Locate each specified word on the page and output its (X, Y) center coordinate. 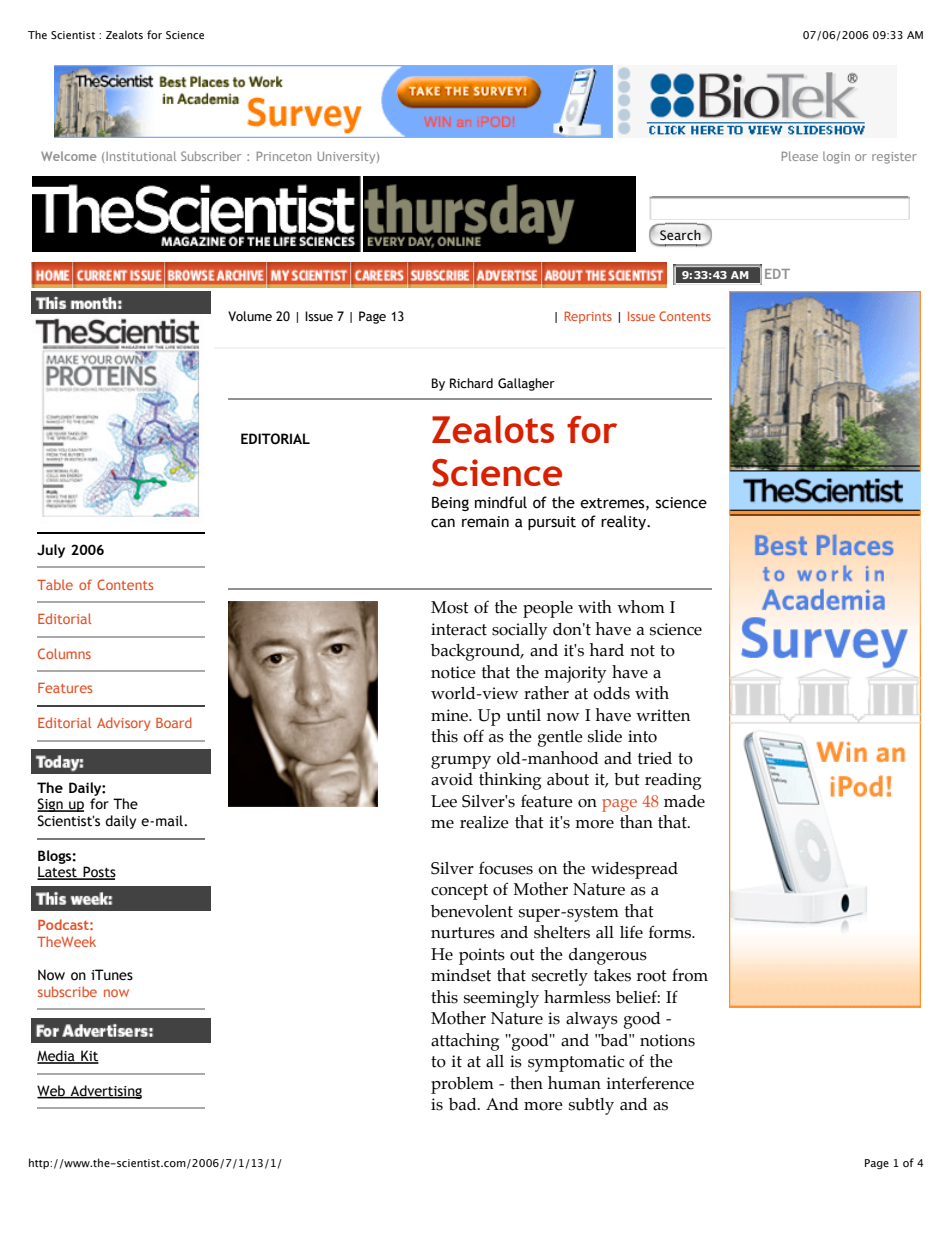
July (51, 551)
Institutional (141, 156)
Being (450, 504)
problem (462, 1085)
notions (667, 1040)
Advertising (105, 1092)
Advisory (124, 724)
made (684, 801)
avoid (452, 779)
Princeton (284, 156)
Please (800, 156)
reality (624, 522)
